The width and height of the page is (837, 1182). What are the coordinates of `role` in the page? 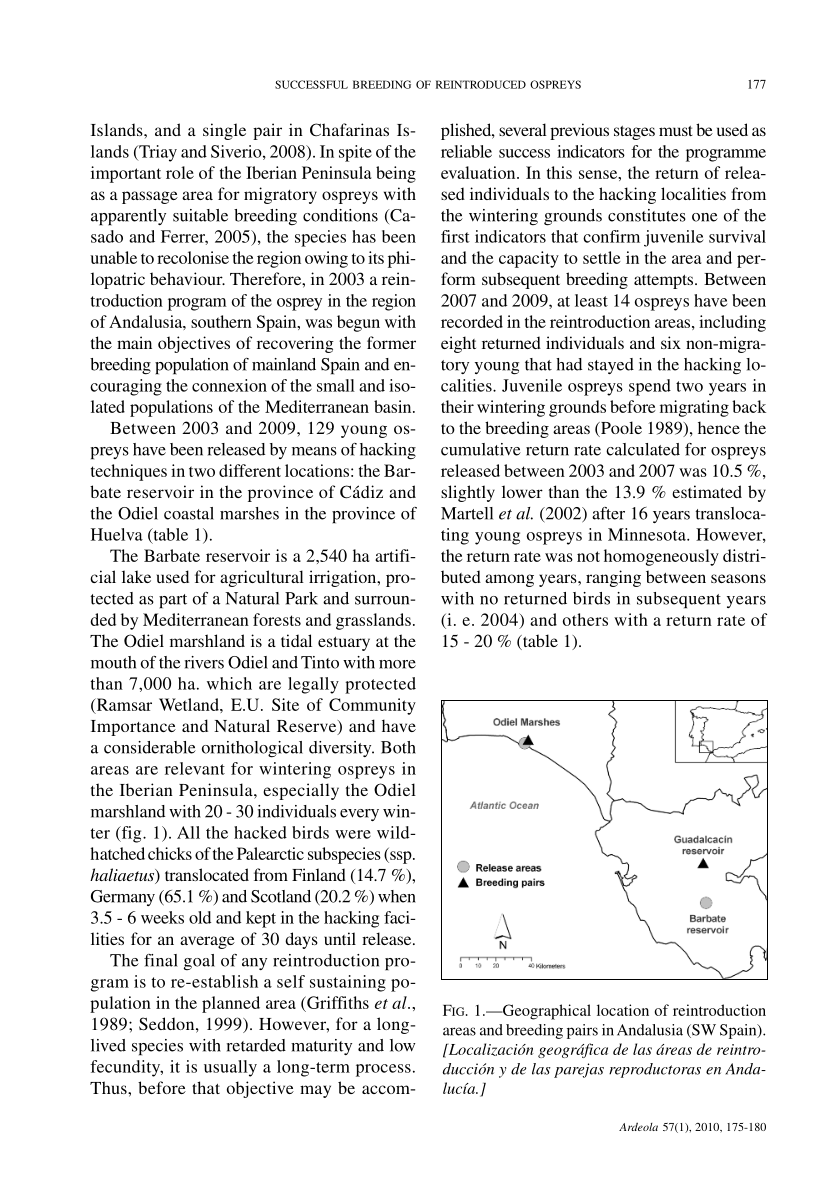 It's located at (180, 172).
